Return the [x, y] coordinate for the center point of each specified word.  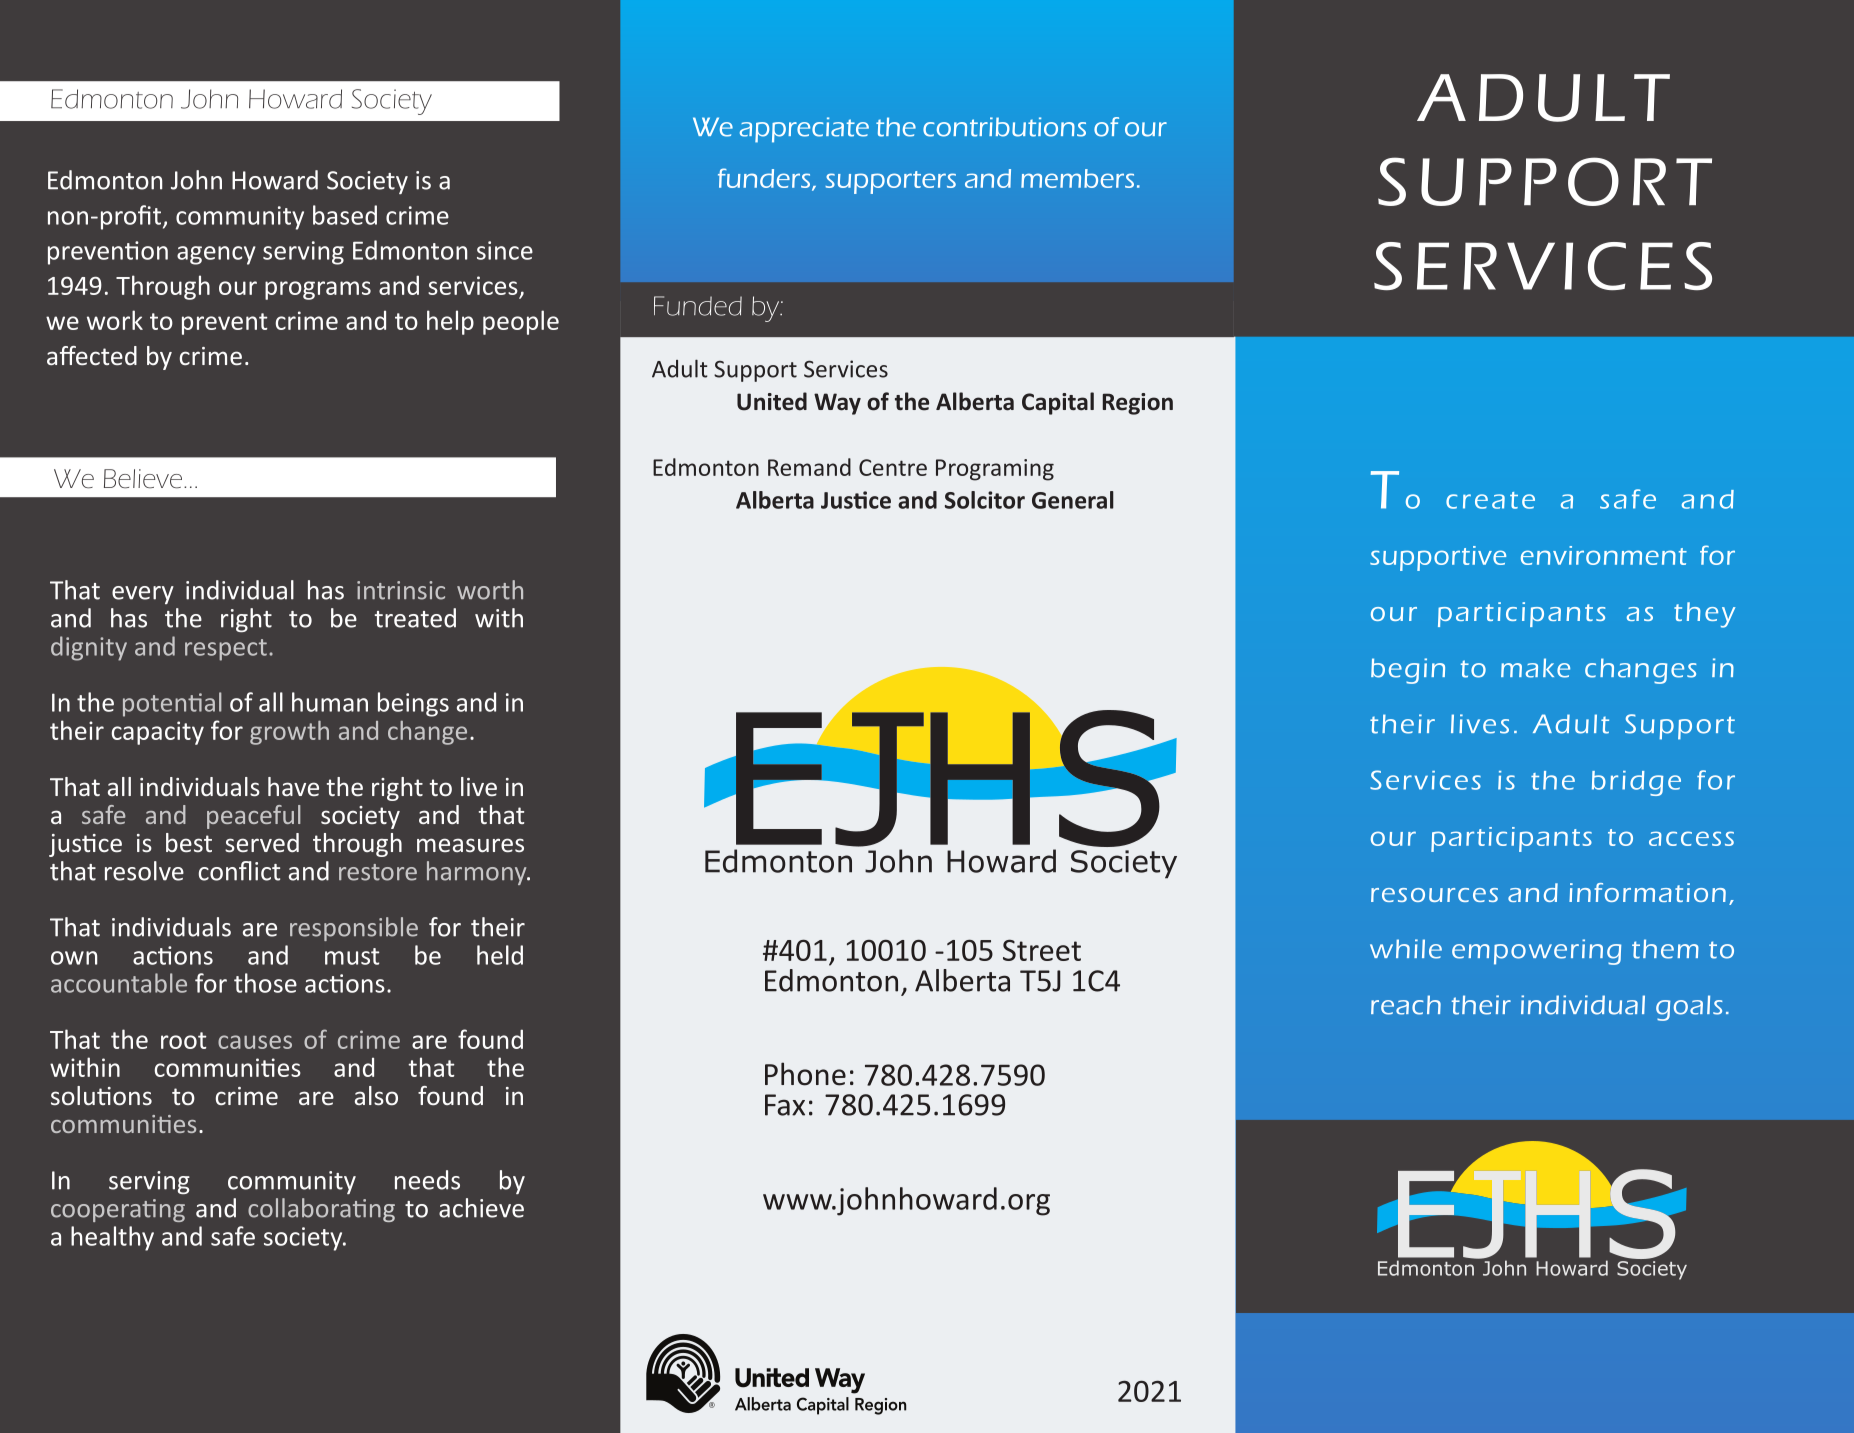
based [345, 215]
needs [427, 1180]
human [330, 702]
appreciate [804, 130]
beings [413, 704]
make [1535, 668]
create [1490, 500]
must [352, 956]
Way [837, 404]
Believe [143, 479]
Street [1042, 950]
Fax [785, 1105]
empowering [1536, 952]
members [1077, 178]
